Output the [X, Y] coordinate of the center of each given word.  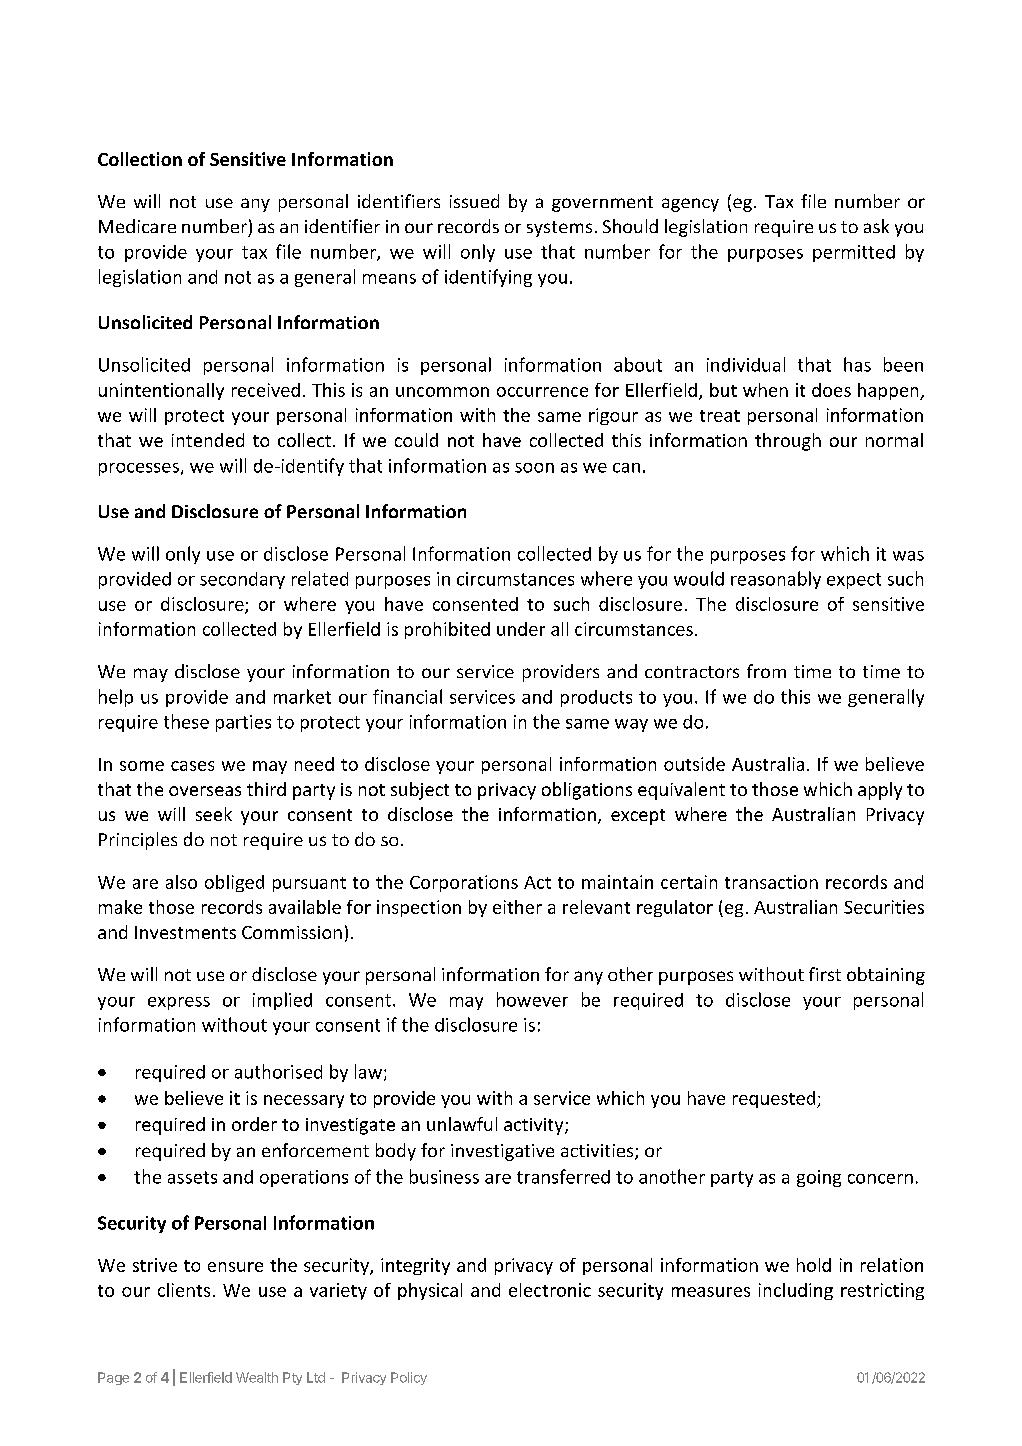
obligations [587, 791]
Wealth [257, 1377]
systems [559, 229]
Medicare [137, 226]
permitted [854, 253]
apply [880, 791]
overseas [205, 791]
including [796, 1291]
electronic [550, 1290]
